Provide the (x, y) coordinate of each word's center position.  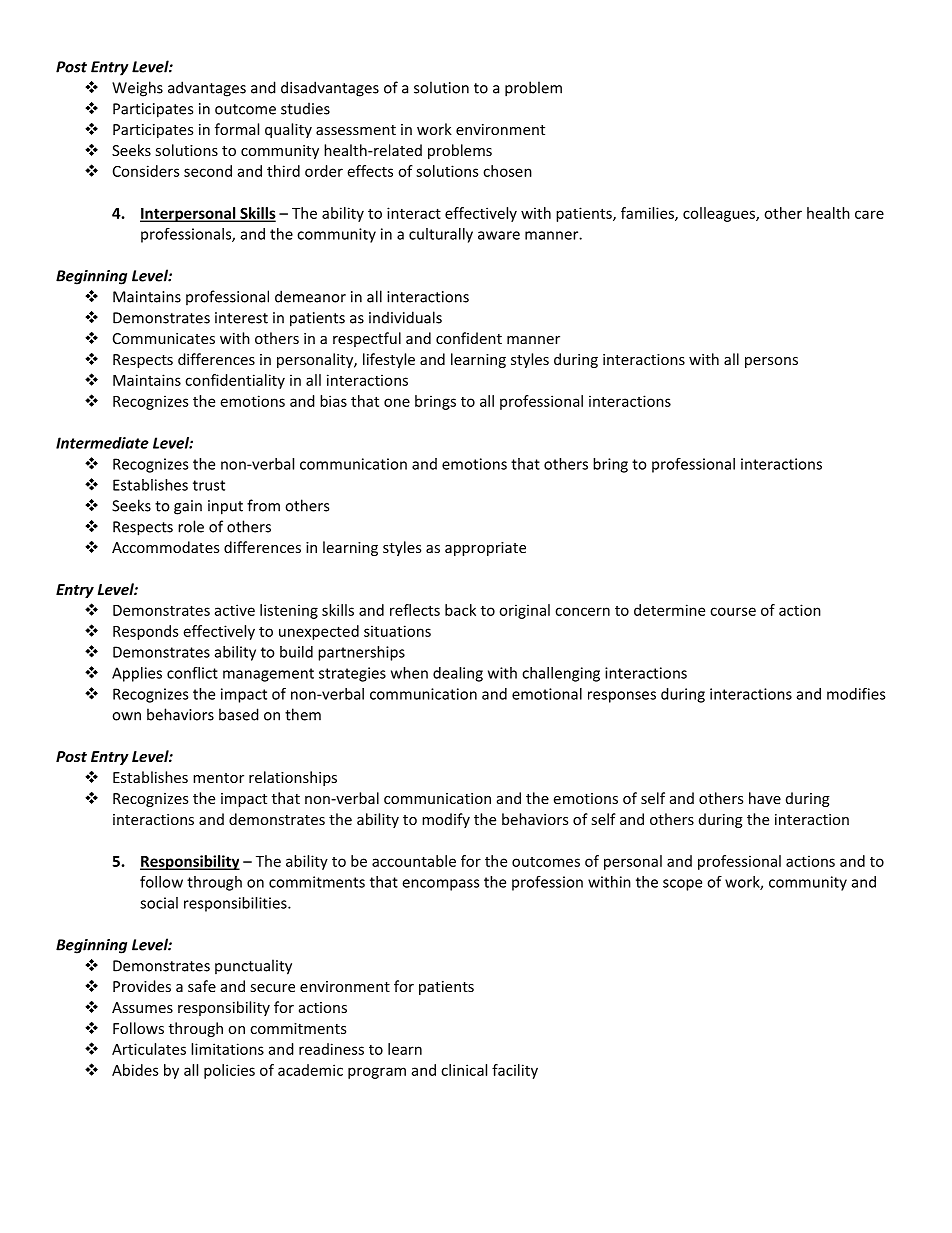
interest (241, 318)
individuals (405, 317)
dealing (458, 674)
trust (209, 485)
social (159, 903)
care (869, 214)
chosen (507, 171)
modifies (856, 694)
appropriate (485, 549)
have (765, 798)
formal (237, 129)
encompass (440, 885)
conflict (192, 673)
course (733, 611)
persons (771, 362)
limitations (227, 1049)
